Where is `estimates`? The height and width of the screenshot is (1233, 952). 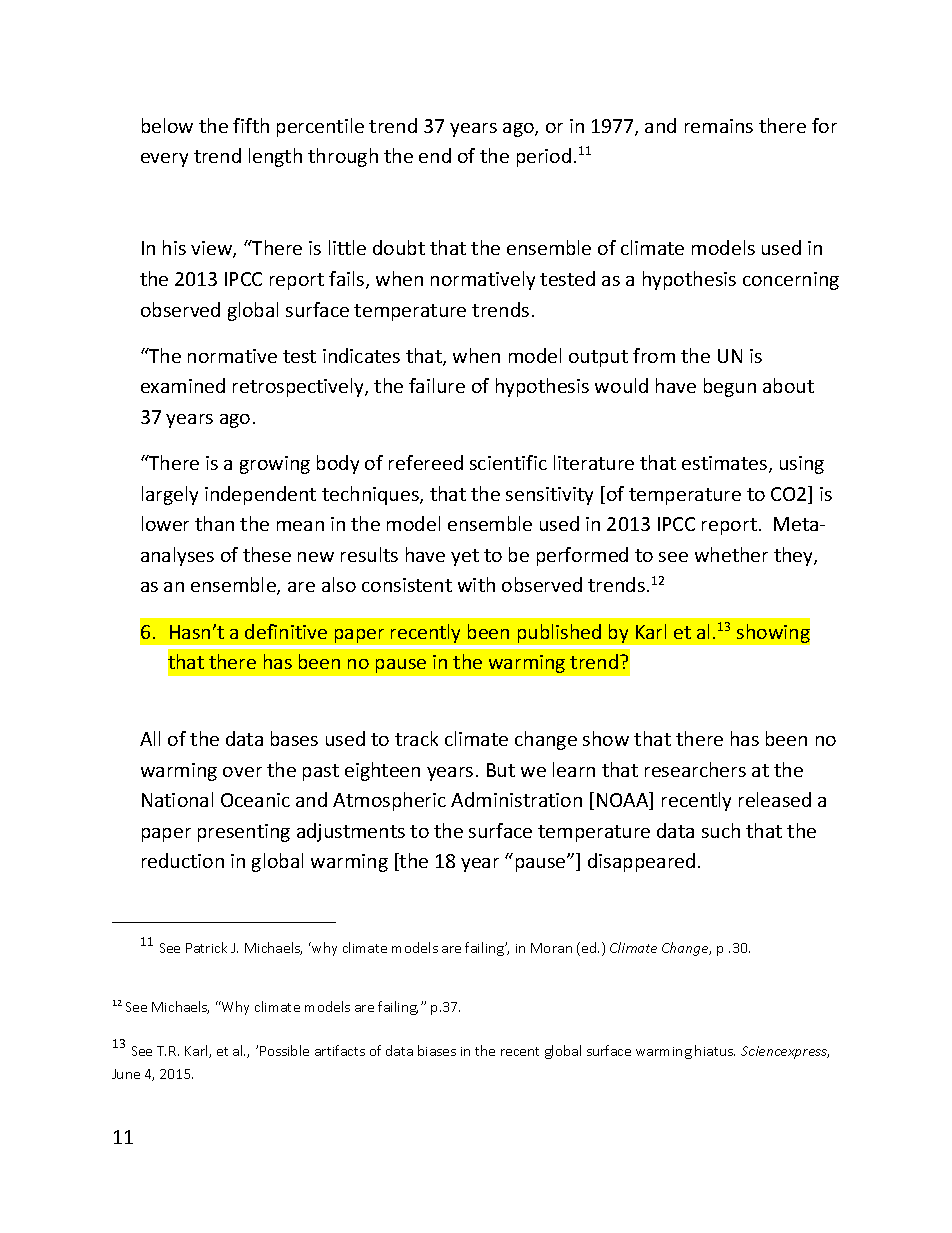 estimates is located at coordinates (726, 464).
